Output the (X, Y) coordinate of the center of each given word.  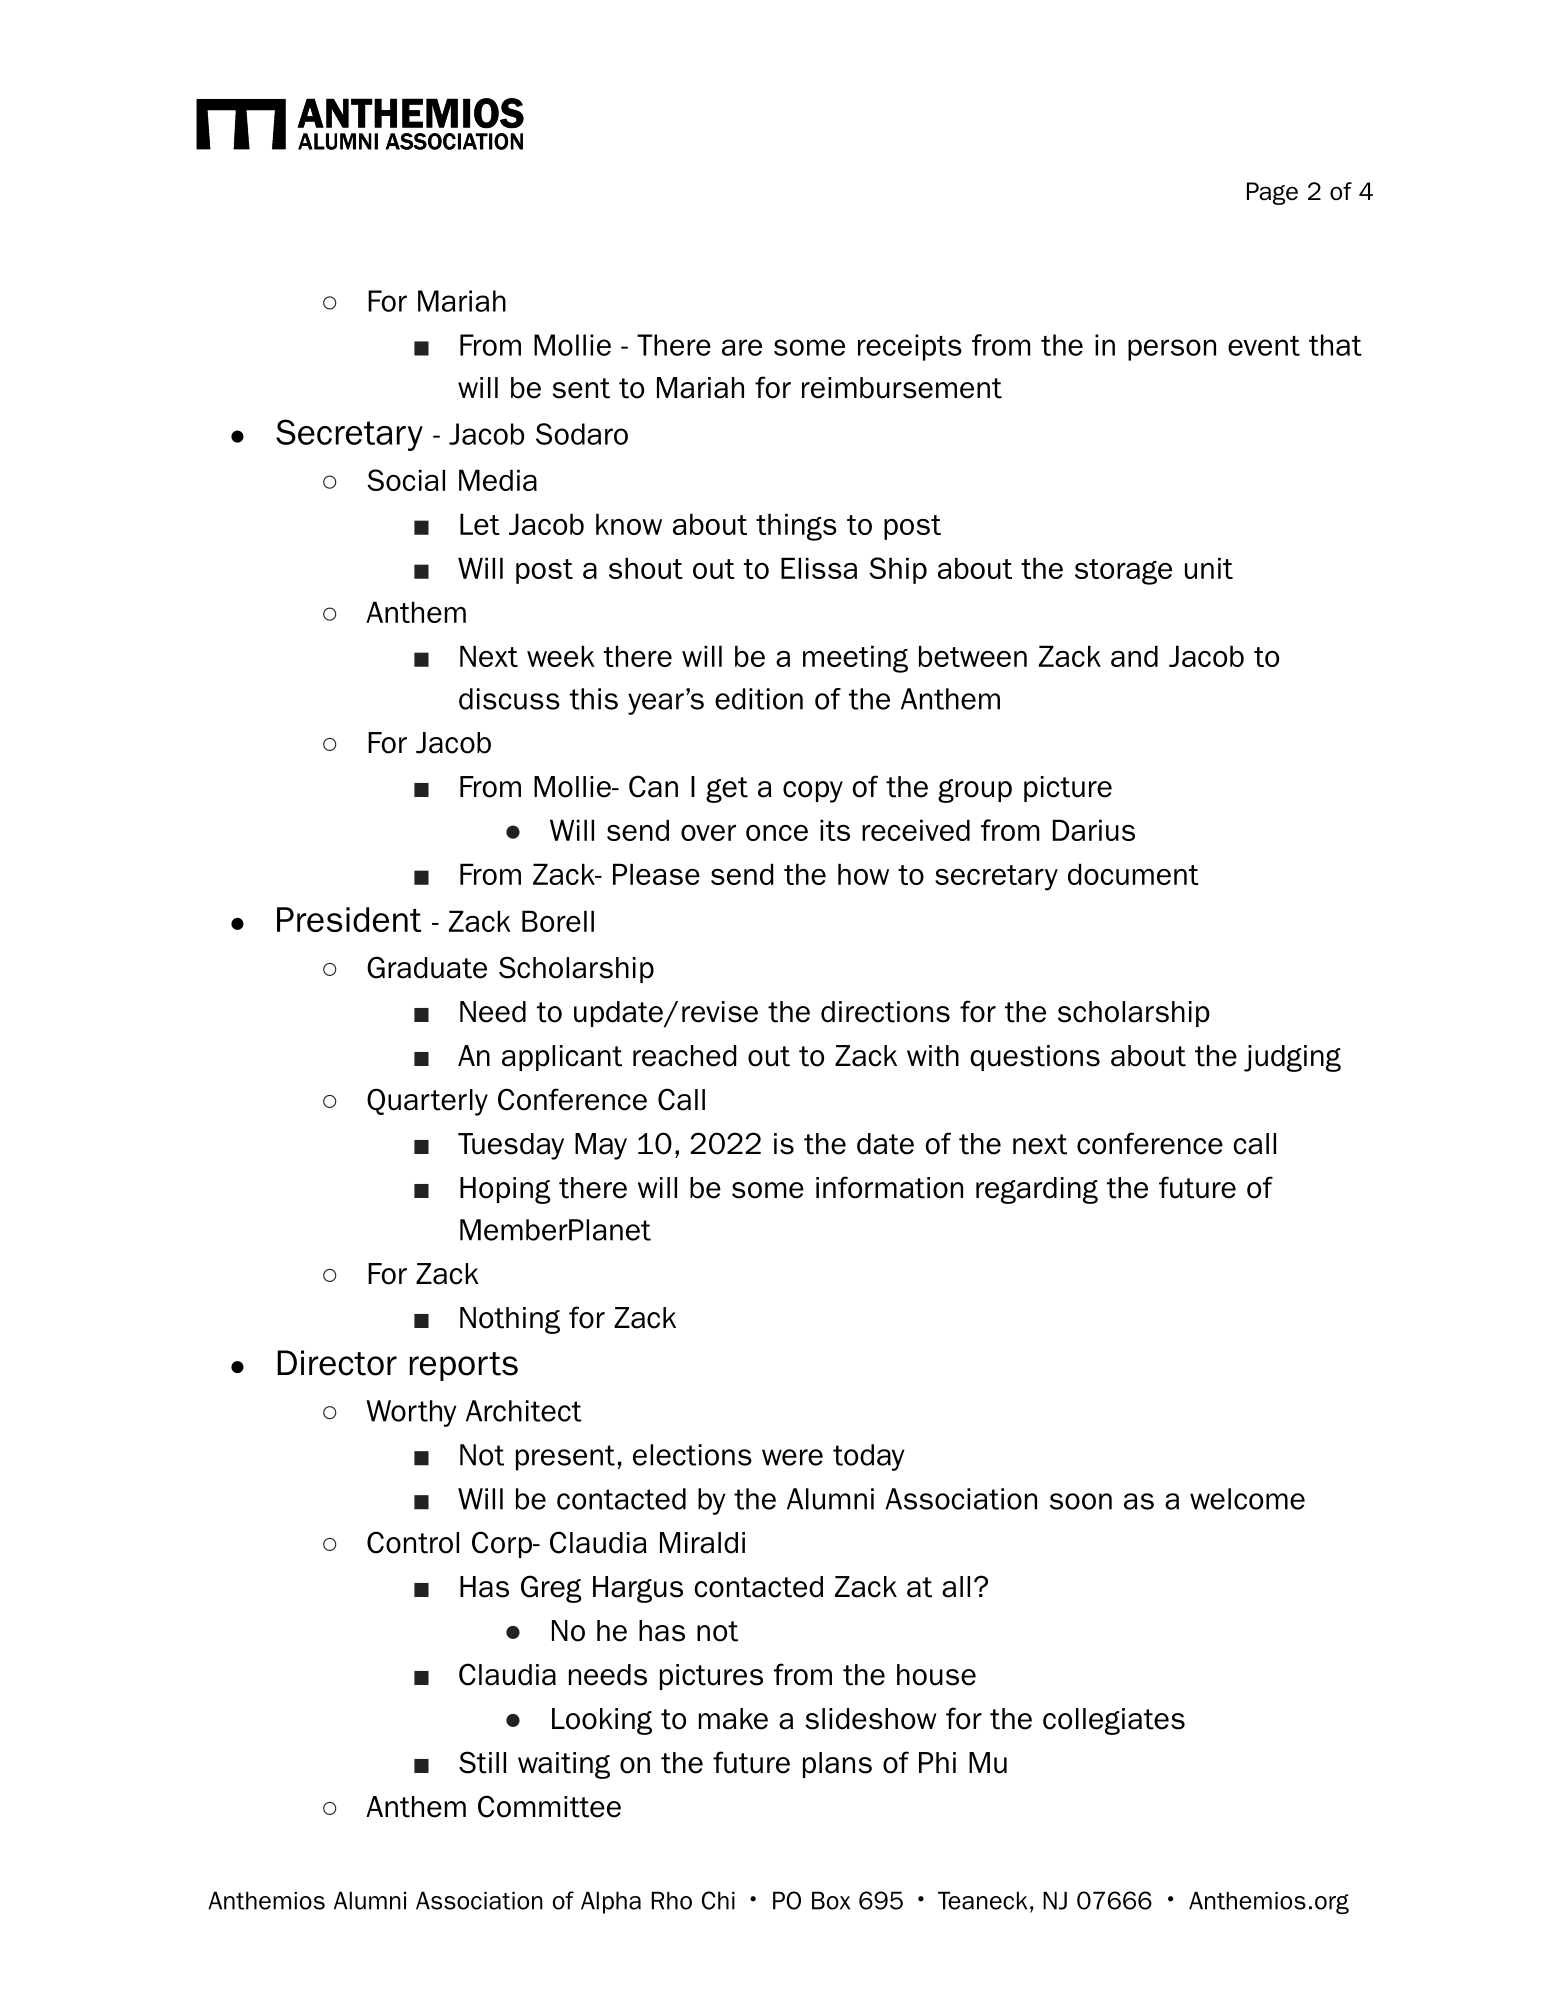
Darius (1094, 830)
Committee (549, 1806)
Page (1272, 193)
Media (498, 480)
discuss (509, 699)
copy (813, 792)
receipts (910, 347)
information (889, 1187)
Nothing (510, 1320)
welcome (1247, 1499)
